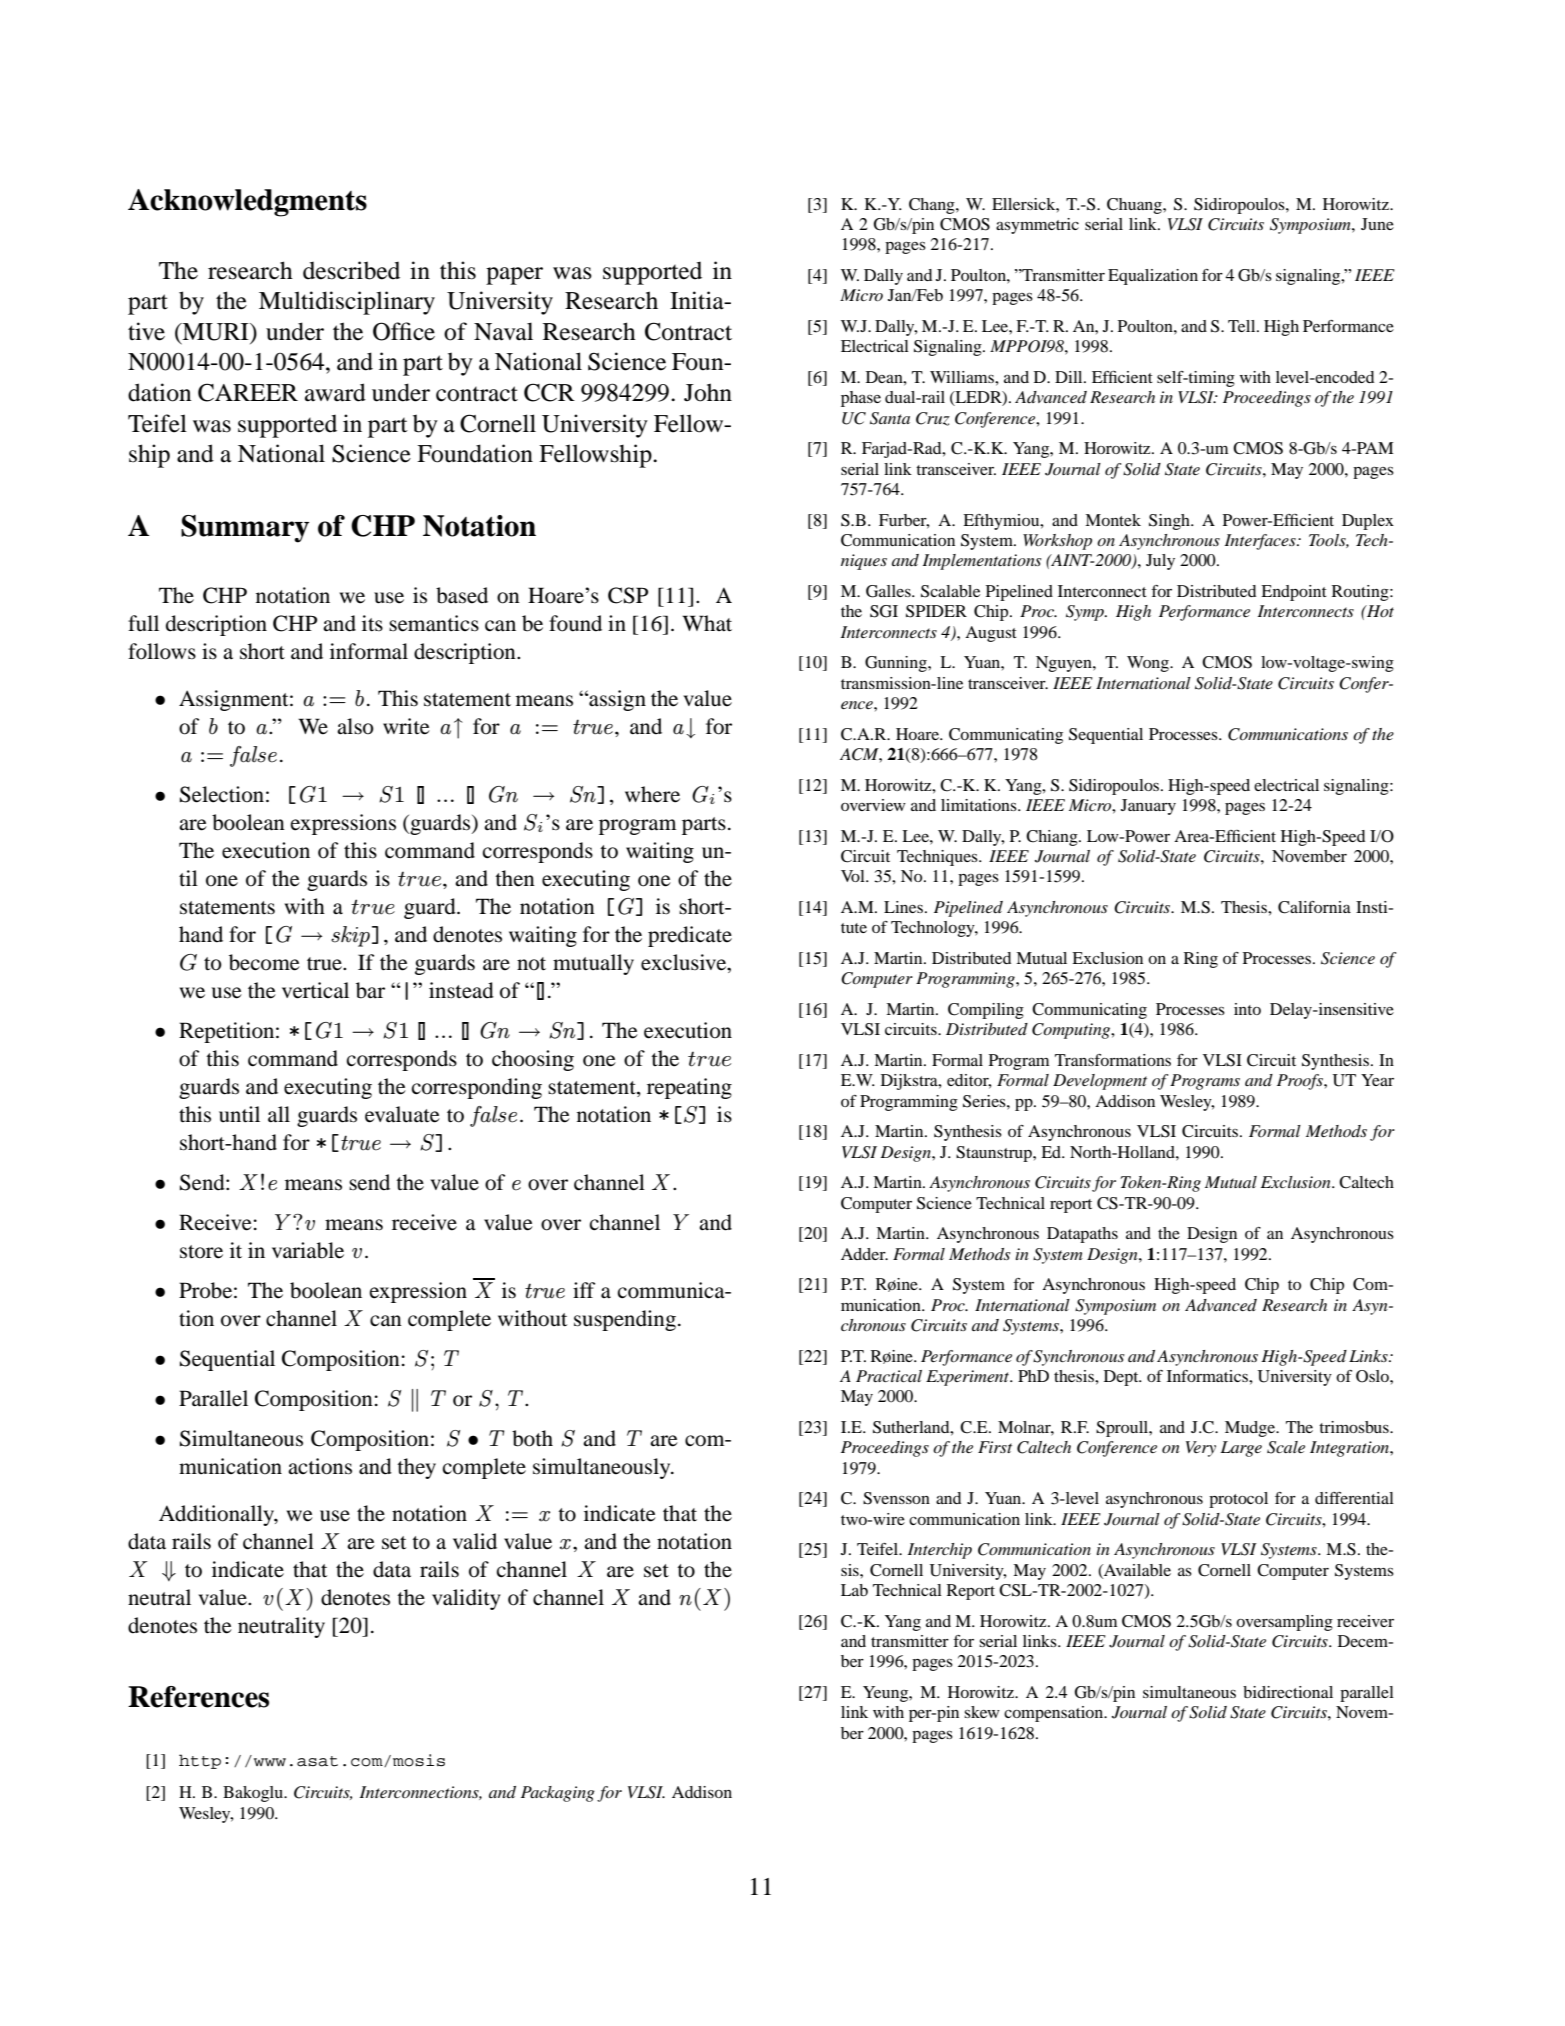 This screenshot has height=2026, width=1565. What do you see at coordinates (1243, 326) in the screenshot?
I see `Tell` at bounding box center [1243, 326].
